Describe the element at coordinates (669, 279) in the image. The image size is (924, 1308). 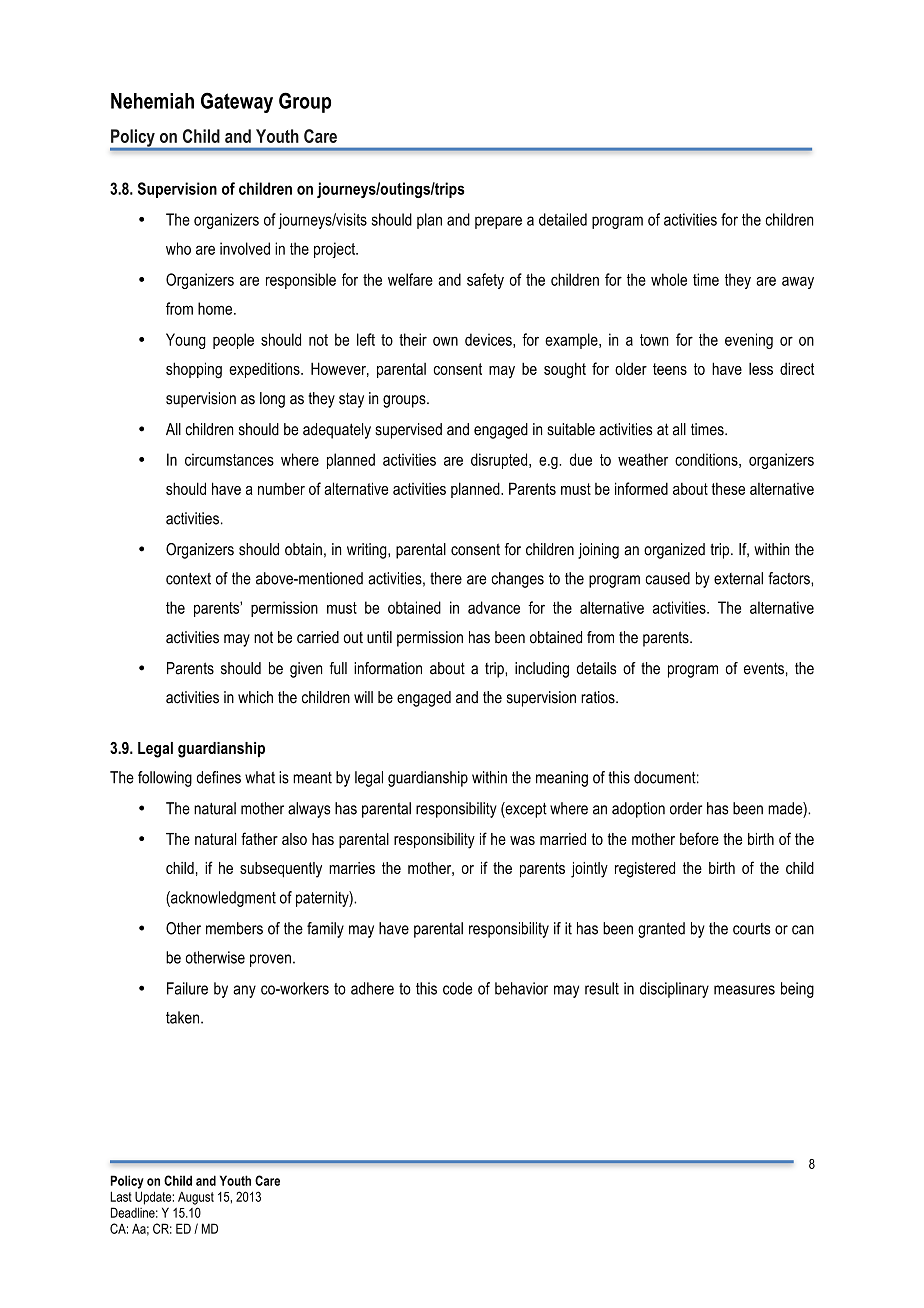
I see `whole` at that location.
